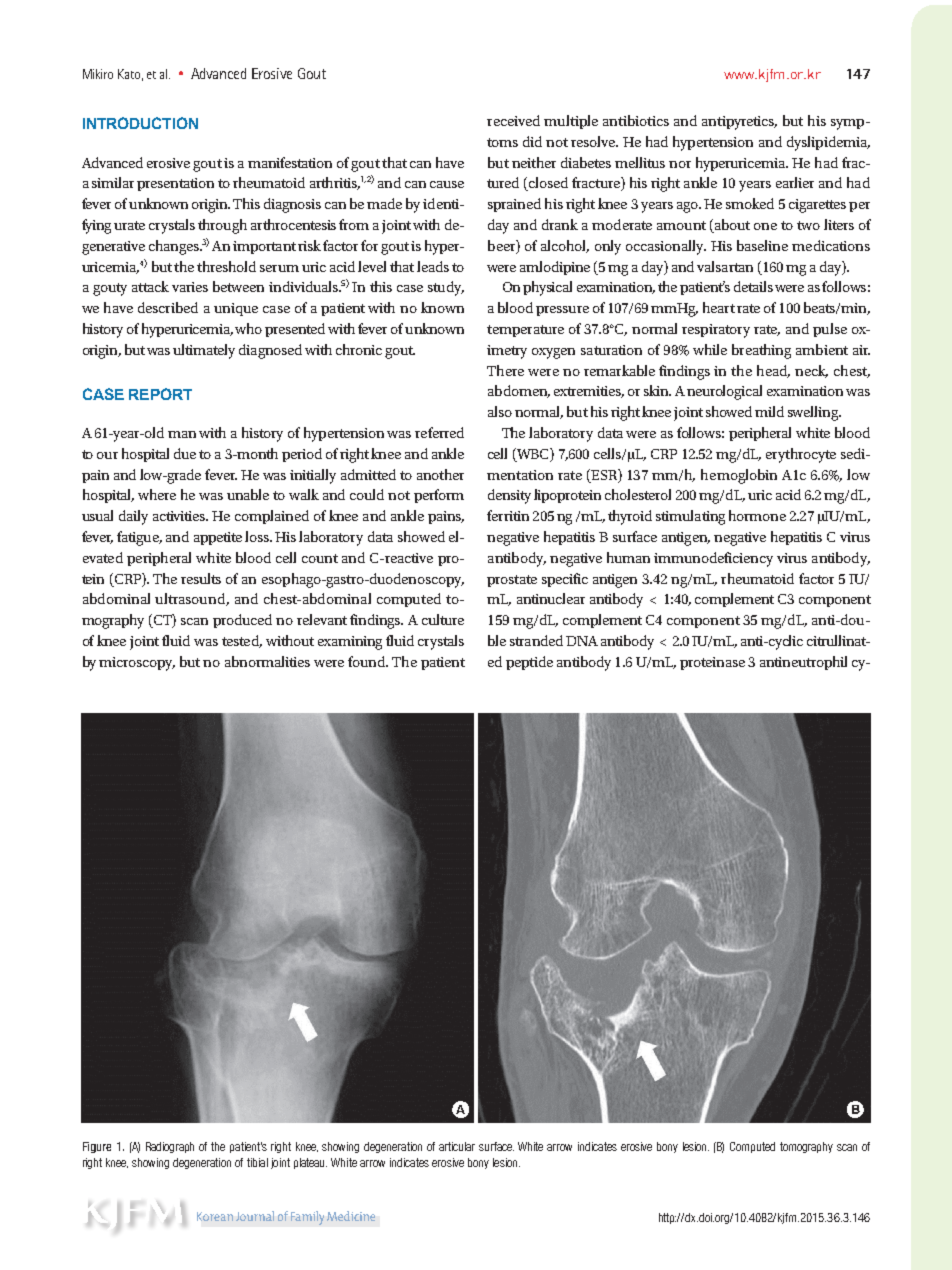  I want to click on presentation, so click(175, 184).
